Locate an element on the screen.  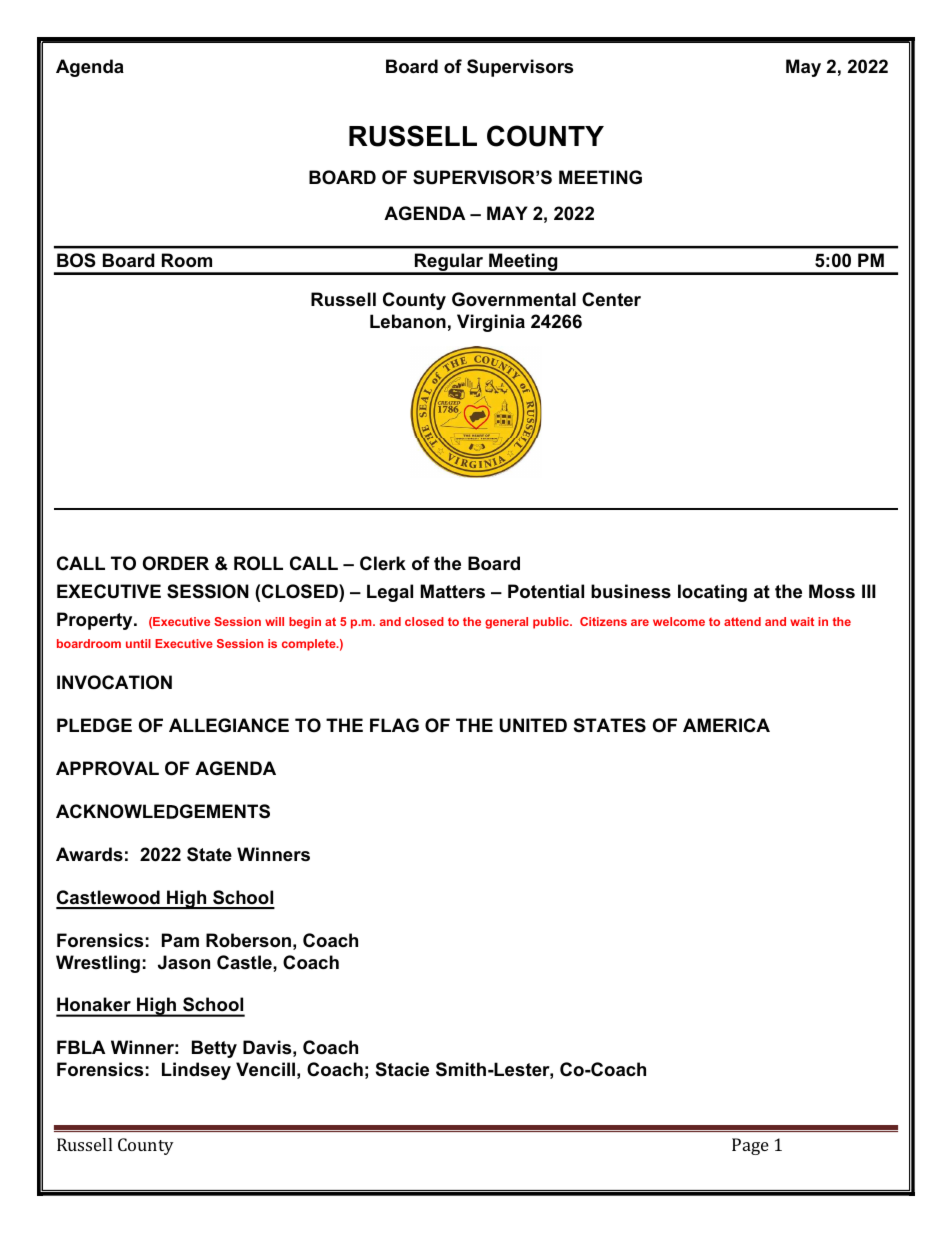
Center is located at coordinates (611, 299).
